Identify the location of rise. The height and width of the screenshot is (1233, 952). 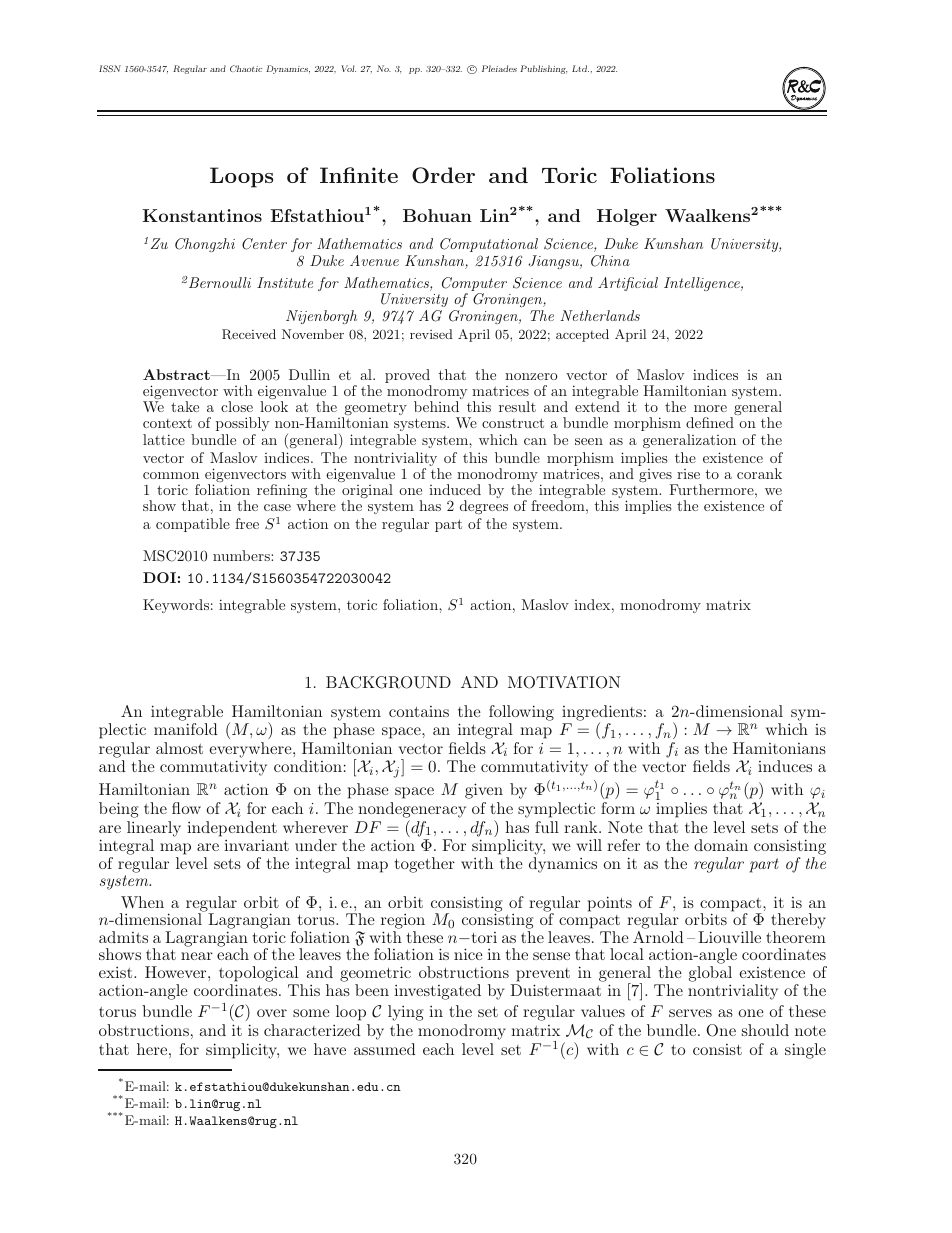
(688, 474).
